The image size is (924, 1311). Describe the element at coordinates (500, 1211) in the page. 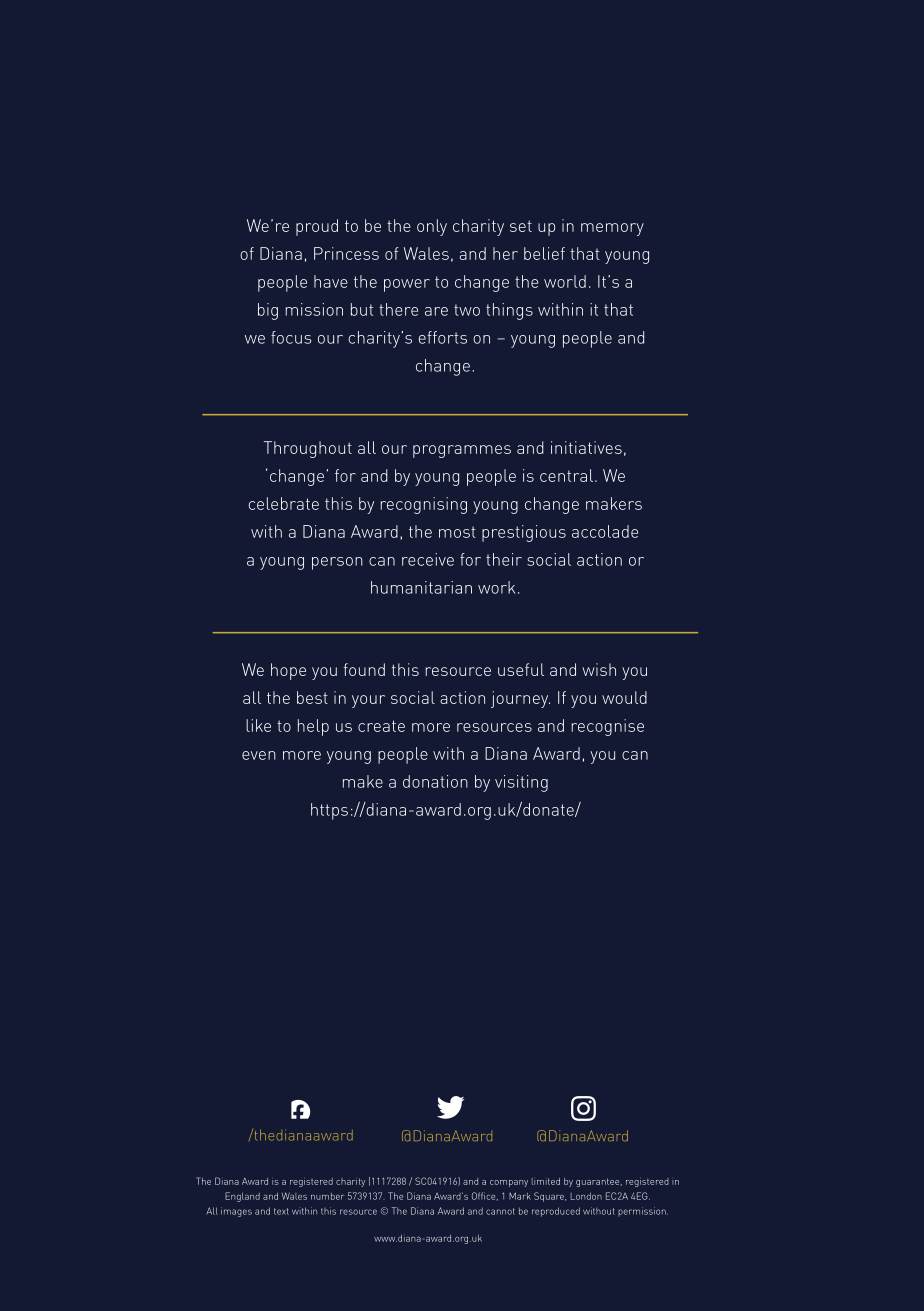

I see `cannot` at that location.
